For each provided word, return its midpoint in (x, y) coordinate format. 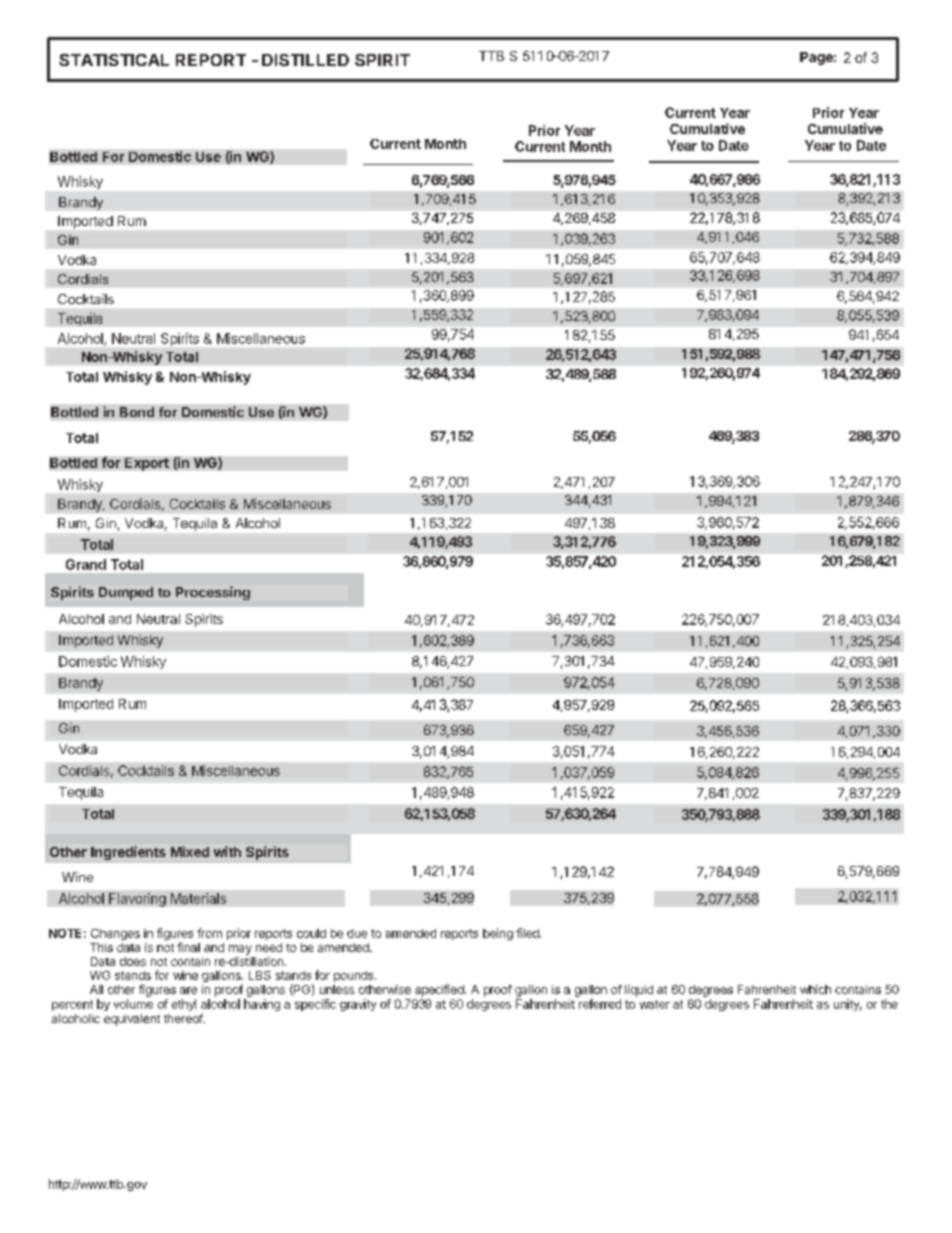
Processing (213, 593)
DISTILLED (305, 60)
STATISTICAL (114, 60)
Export (147, 464)
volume (133, 1004)
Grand (86, 564)
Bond (137, 412)
